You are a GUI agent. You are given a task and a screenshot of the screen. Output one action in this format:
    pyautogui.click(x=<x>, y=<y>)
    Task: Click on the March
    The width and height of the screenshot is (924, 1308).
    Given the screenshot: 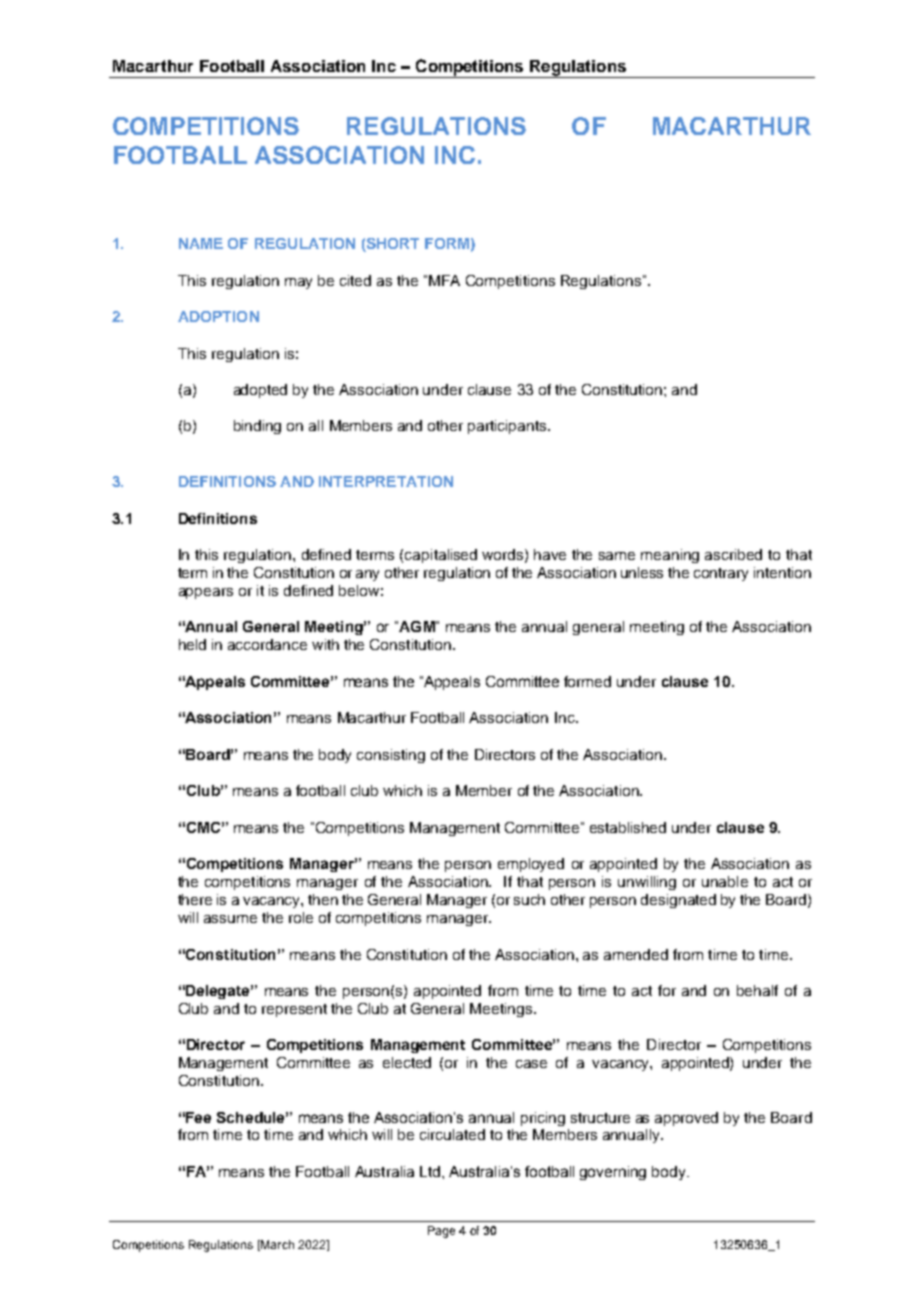 What is the action you would take?
    pyautogui.click(x=276, y=1245)
